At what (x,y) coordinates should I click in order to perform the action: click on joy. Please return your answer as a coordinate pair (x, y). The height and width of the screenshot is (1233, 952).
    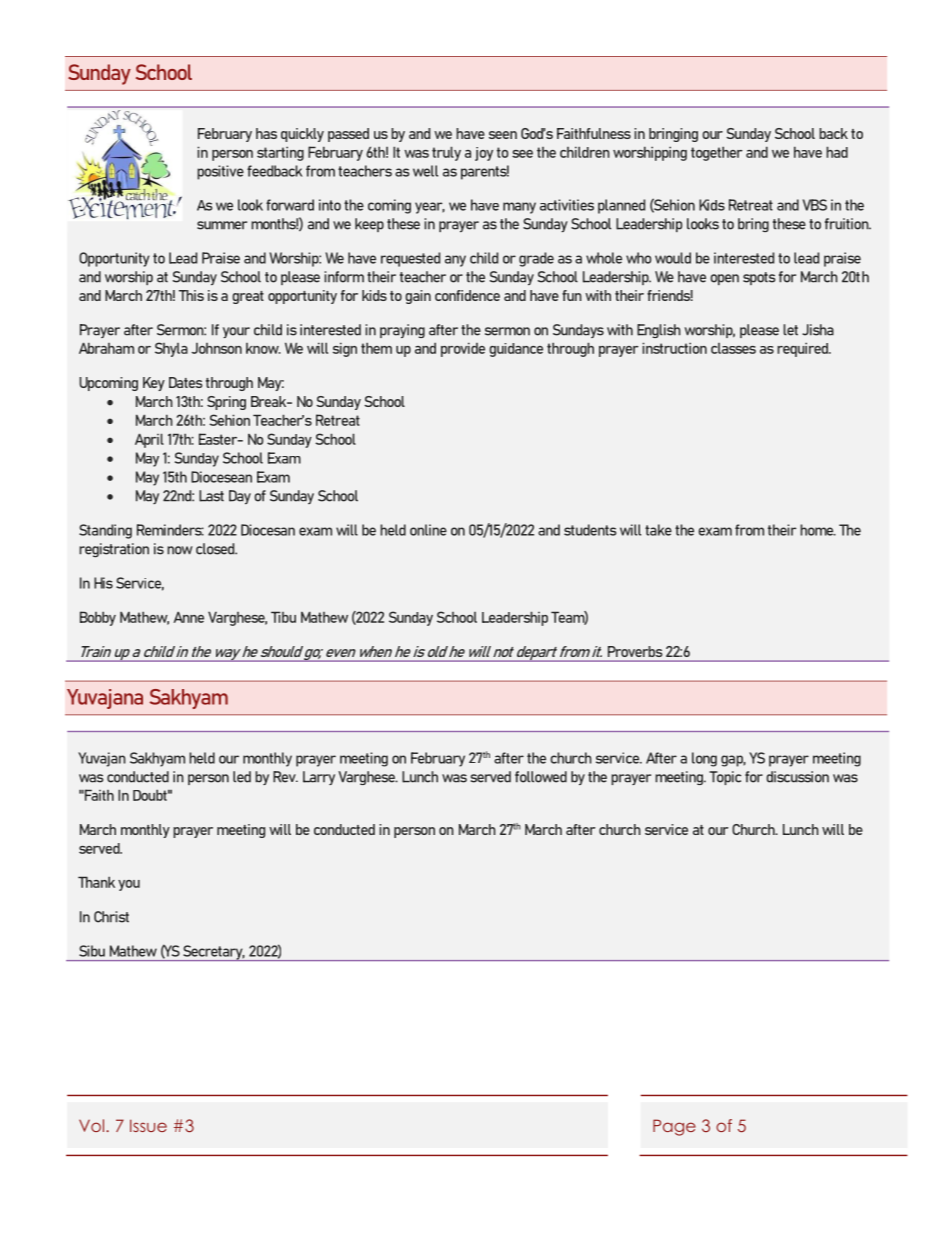
    Looking at the image, I should click on (484, 154).
